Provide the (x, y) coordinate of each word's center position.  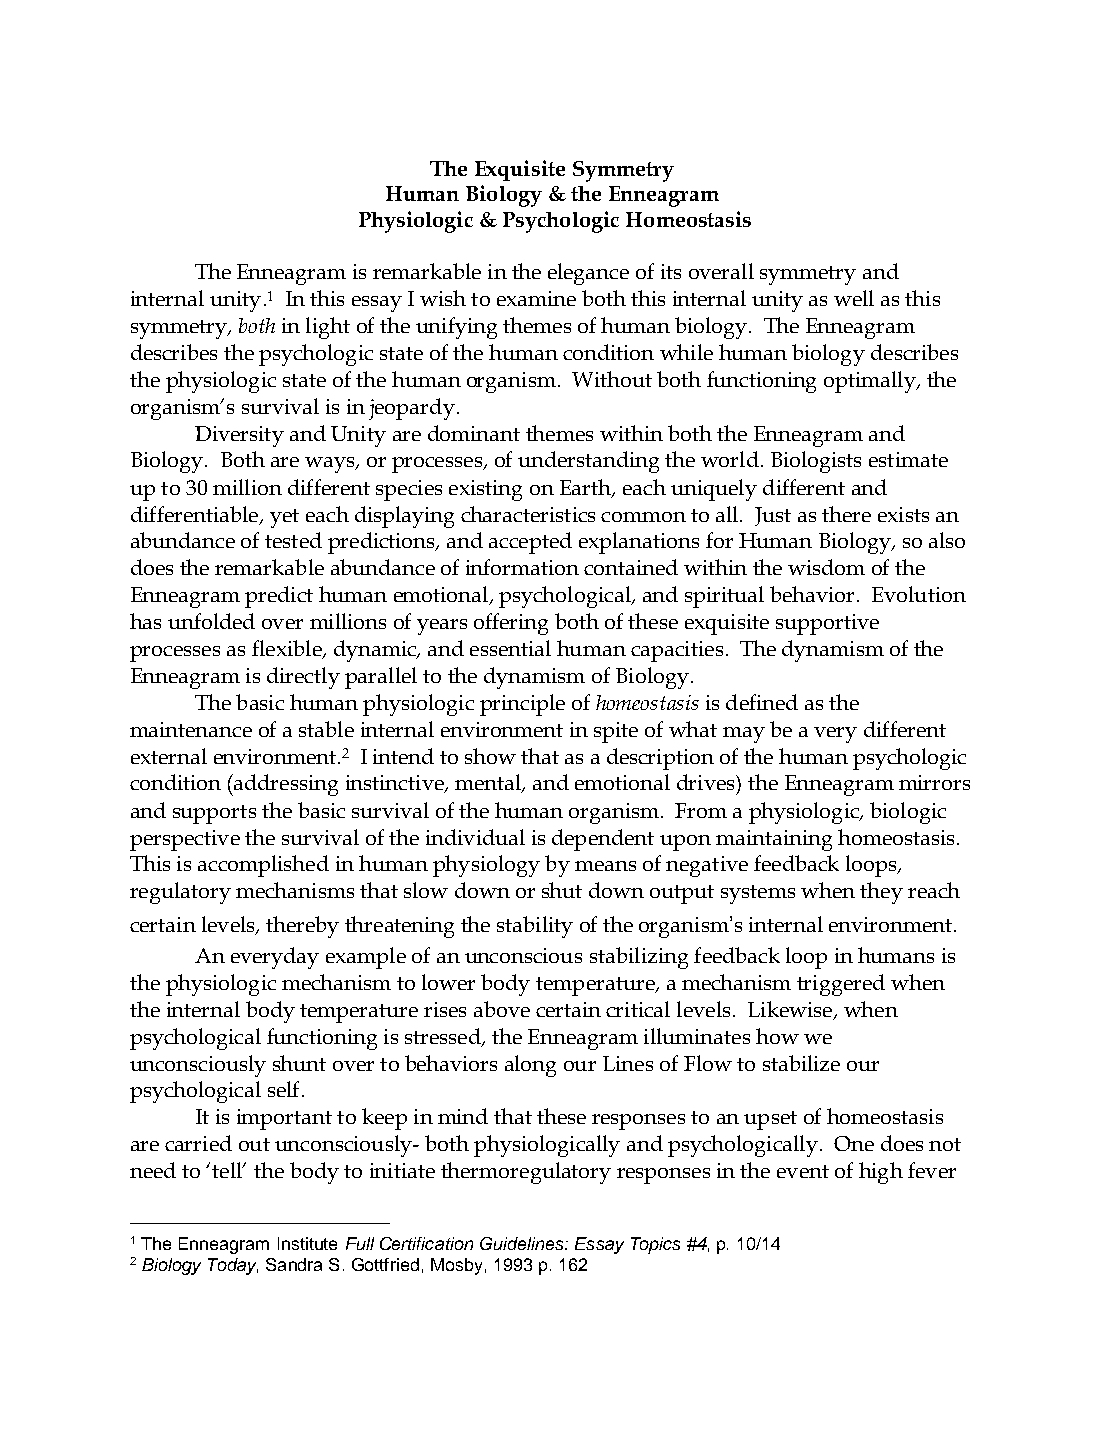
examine (536, 298)
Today (233, 1266)
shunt (299, 1063)
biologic (908, 813)
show (490, 756)
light (328, 328)
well (854, 298)
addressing (285, 785)
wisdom (826, 567)
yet (284, 518)
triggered (841, 985)
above (502, 1009)
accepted (530, 543)
